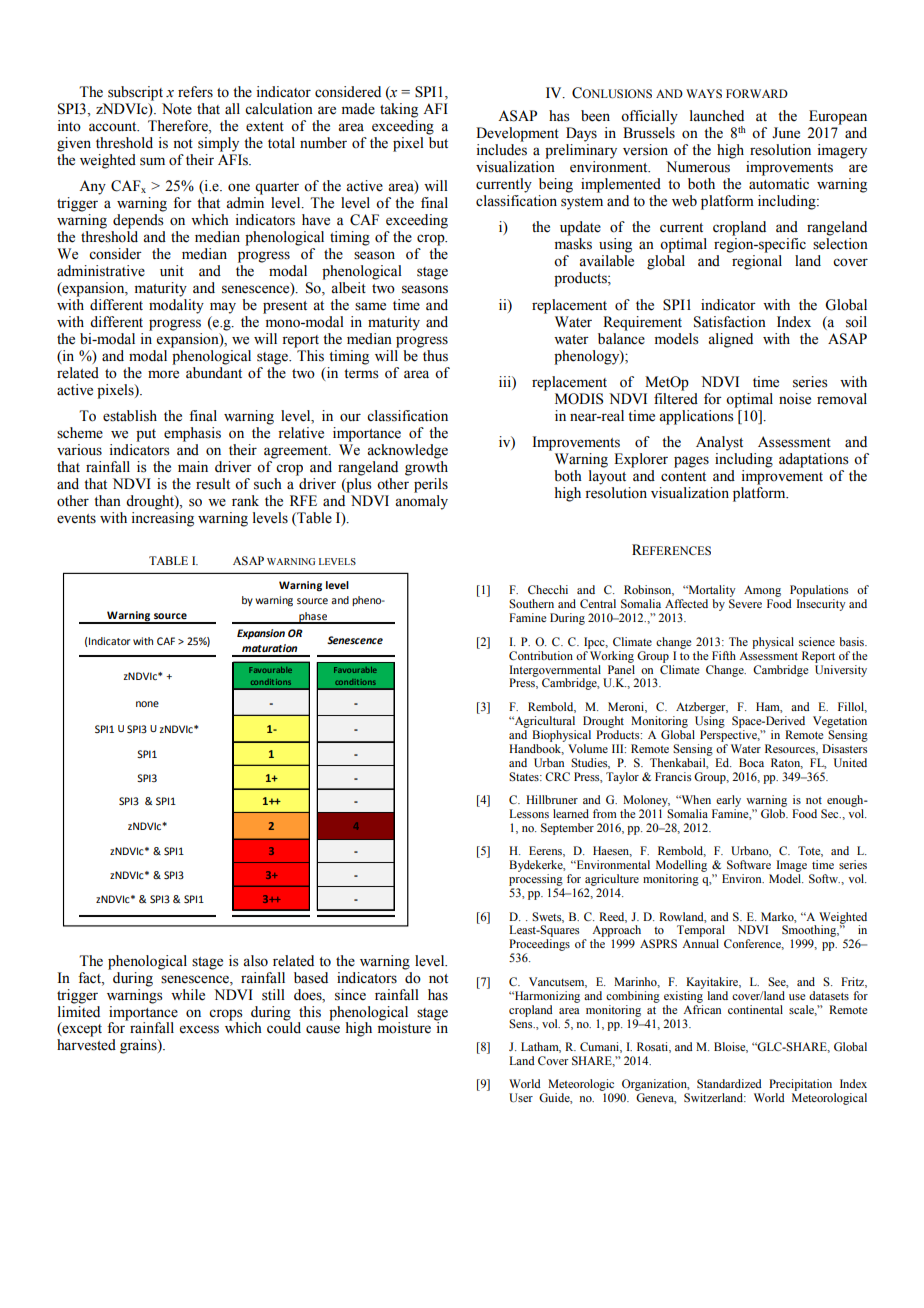 Image resolution: width=924 pixels, height=1308 pixels. Describe the element at coordinates (517, 134) in the screenshot. I see `Development` at that location.
